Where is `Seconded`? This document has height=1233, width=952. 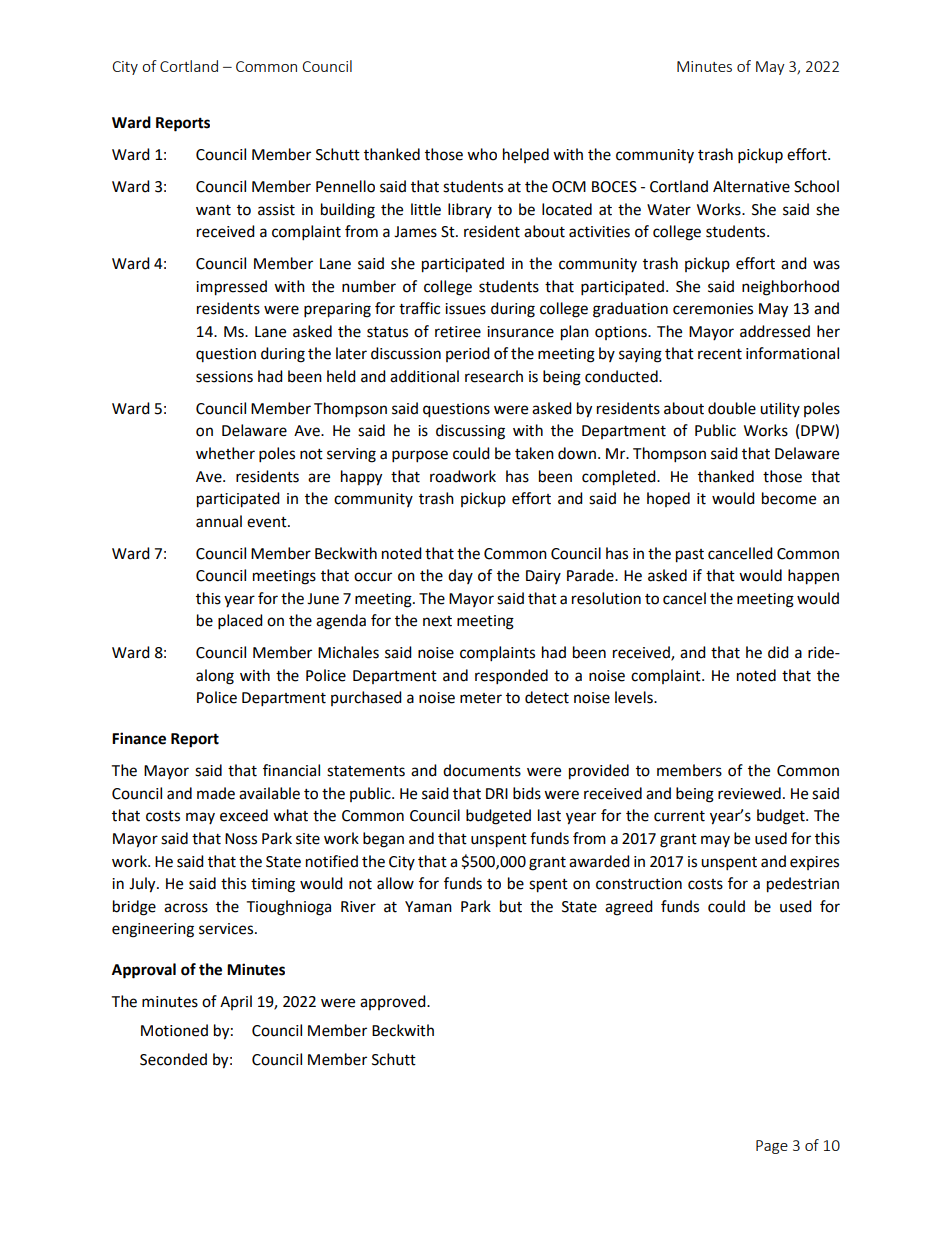
Seconded is located at coordinates (173, 1059).
